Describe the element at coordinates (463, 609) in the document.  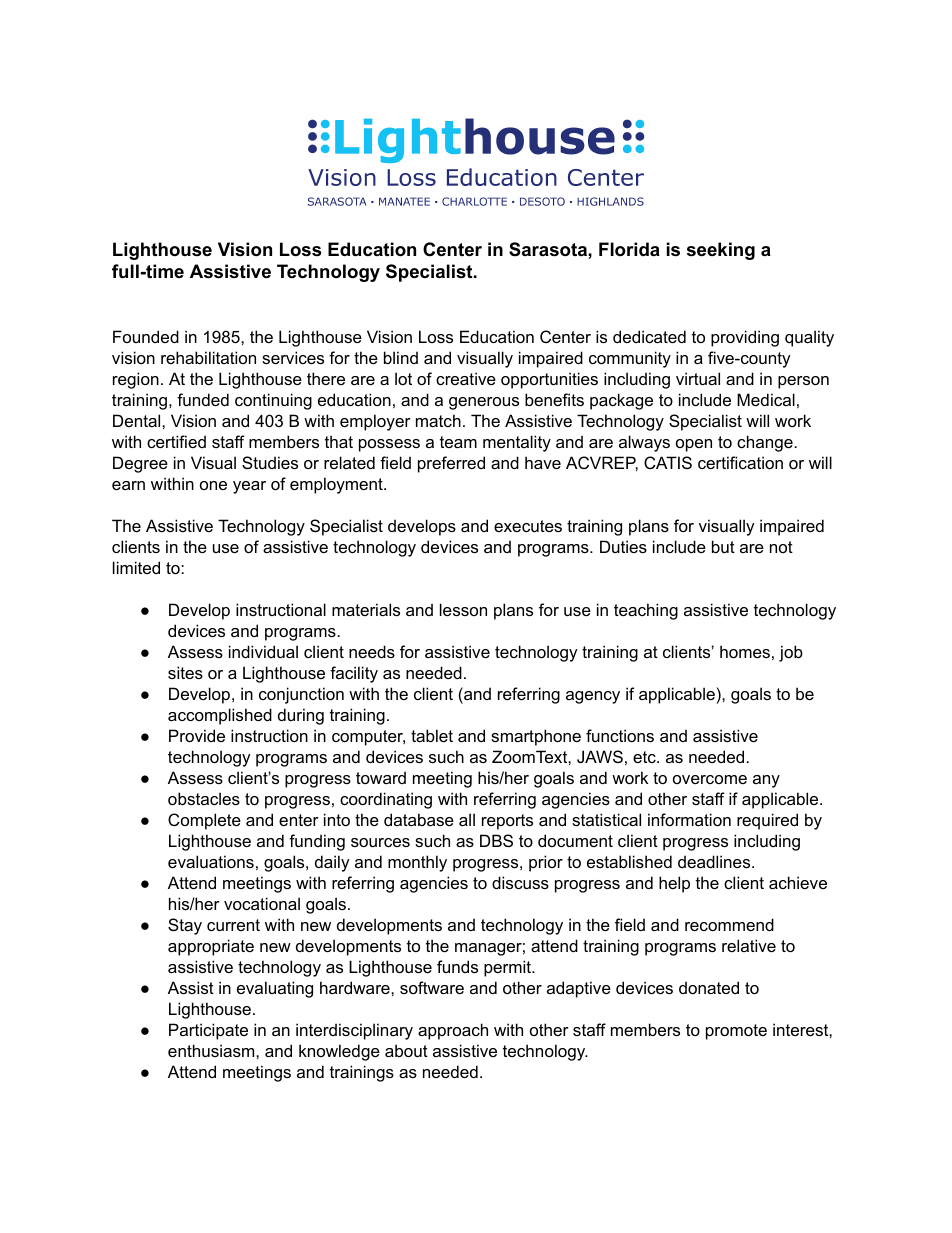
I see `lesson` at that location.
